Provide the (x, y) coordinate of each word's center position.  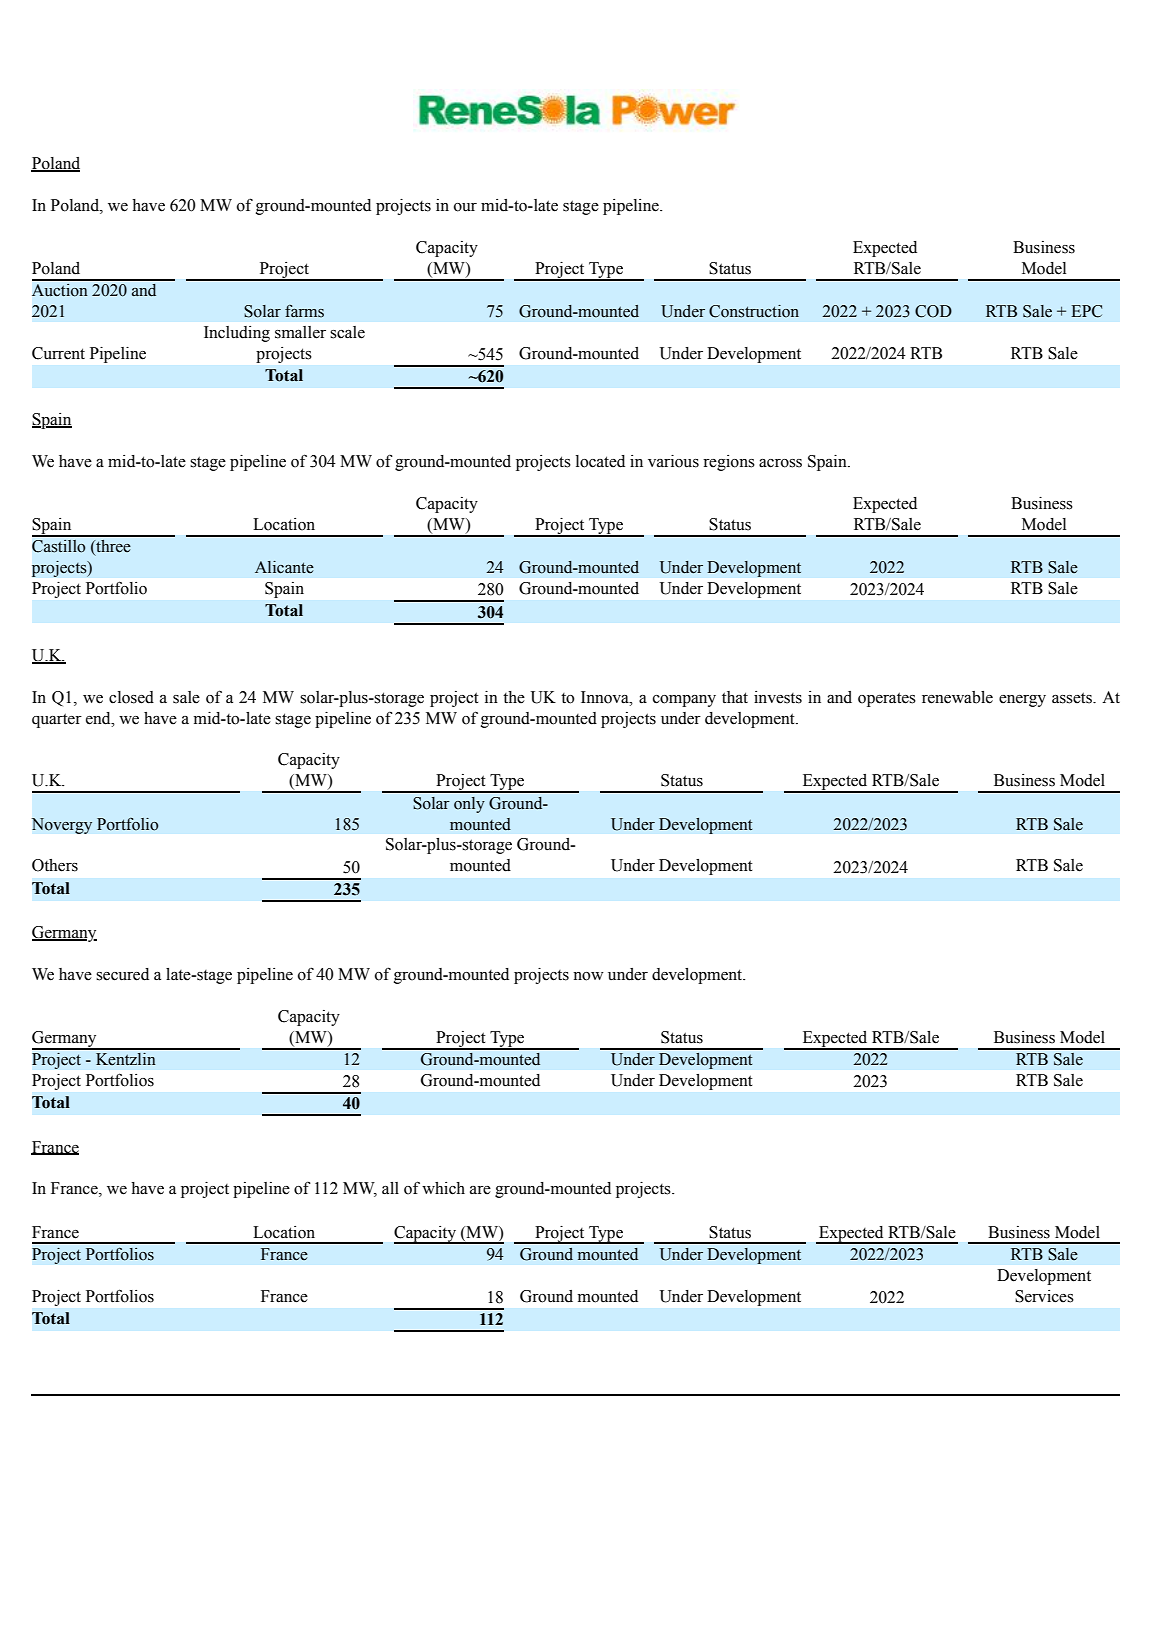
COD (933, 311)
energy (1022, 701)
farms (304, 311)
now (588, 976)
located (600, 461)
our (465, 207)
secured (122, 974)
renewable (957, 697)
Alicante (284, 567)
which (443, 1188)
